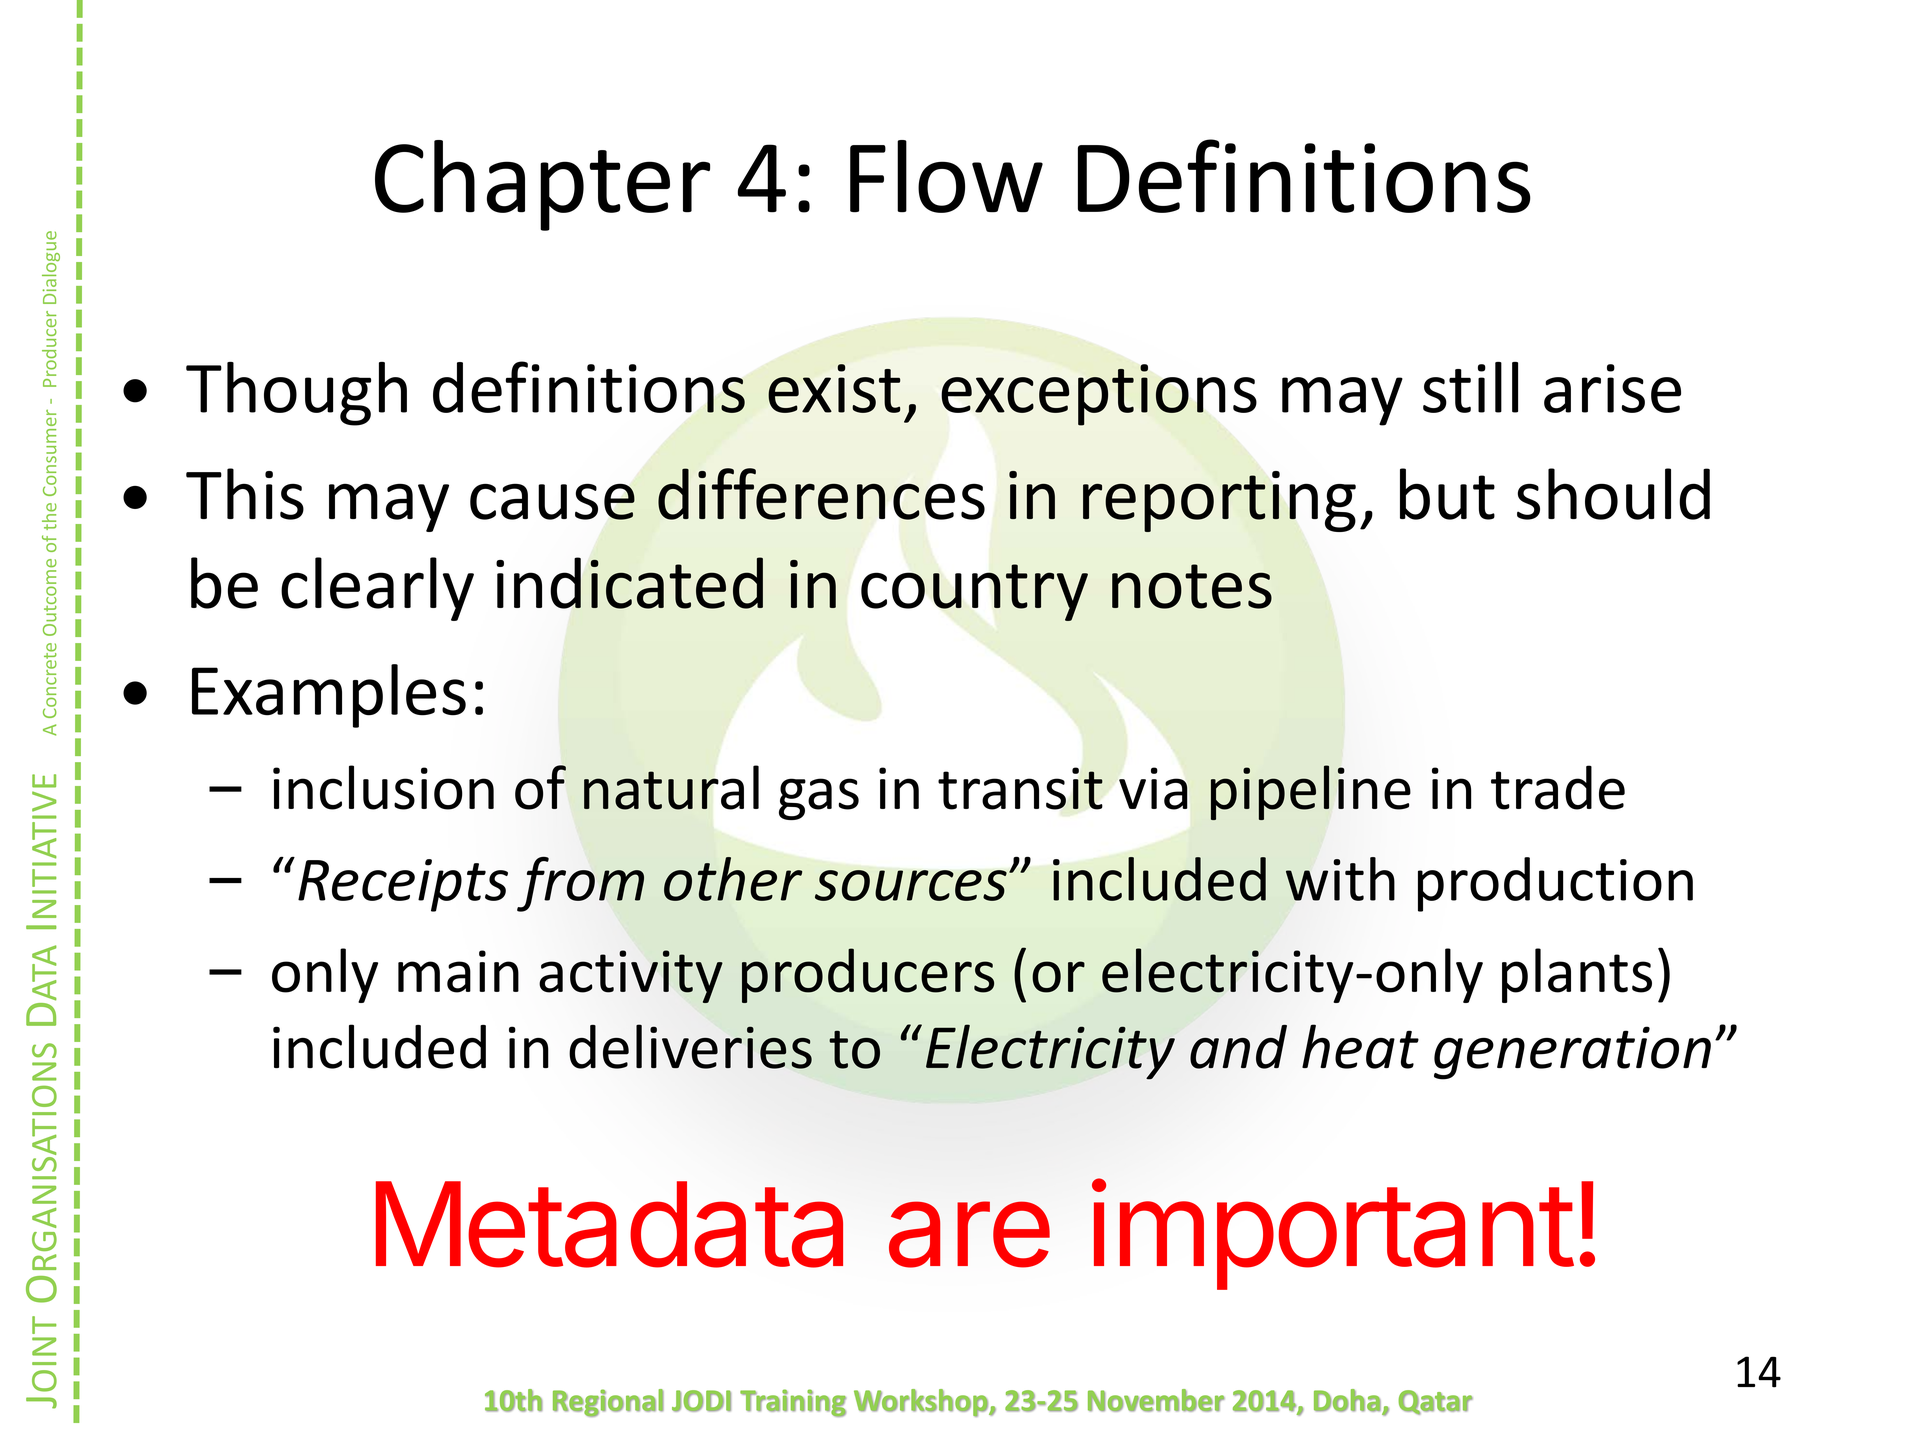 This page has width=1905, height=1429. Describe the element at coordinates (922, 1403) in the page. I see `Workshop` at that location.
